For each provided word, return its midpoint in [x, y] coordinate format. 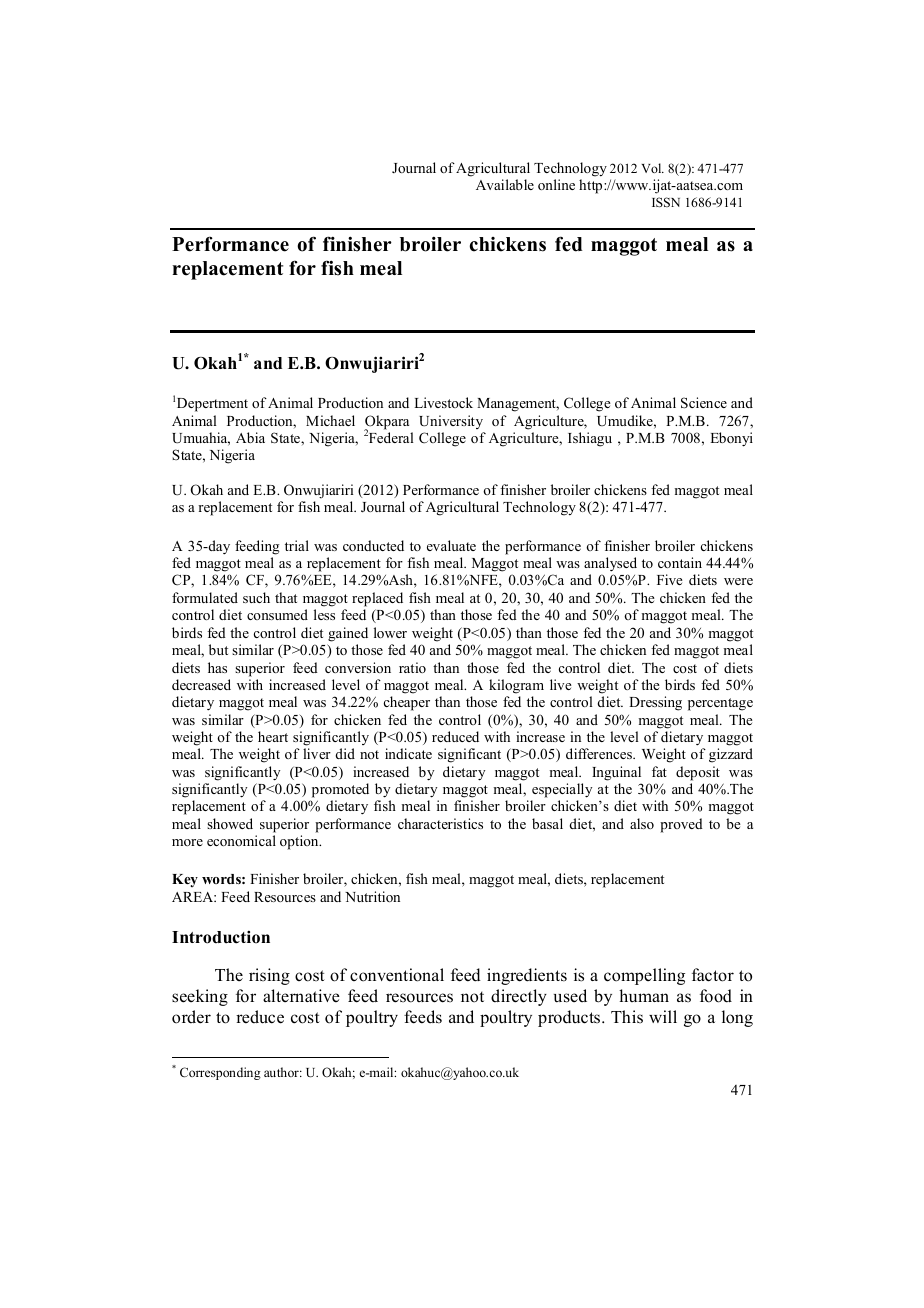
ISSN [666, 202]
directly [519, 997]
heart [273, 736]
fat [659, 771]
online [556, 184]
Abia [250, 437]
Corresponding [220, 1073]
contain [680, 562]
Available [505, 184]
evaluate [451, 545]
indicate [408, 753]
